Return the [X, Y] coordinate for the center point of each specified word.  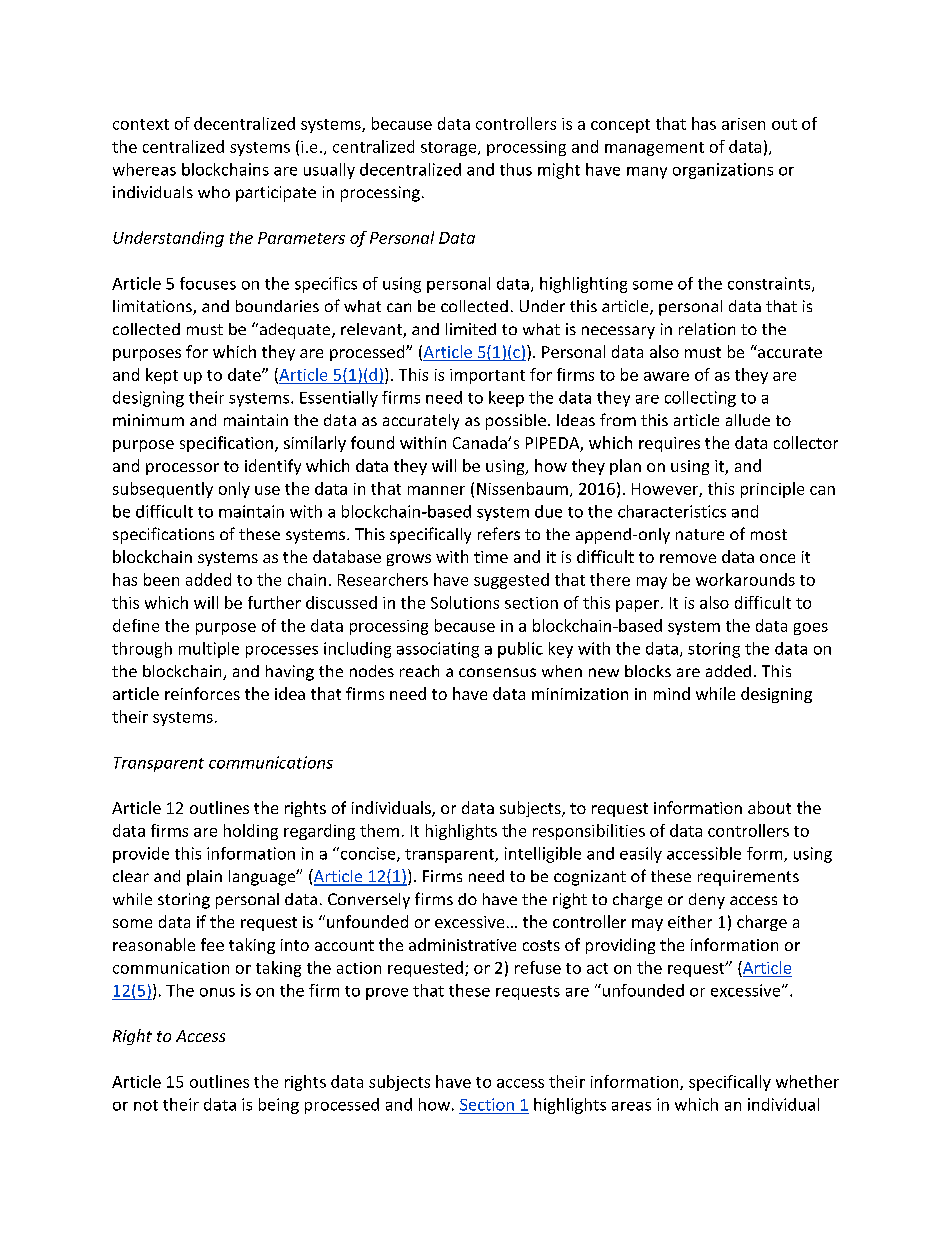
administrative [462, 944]
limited [471, 329]
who [214, 192]
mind [672, 693]
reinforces [202, 693]
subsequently [163, 490]
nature [700, 534]
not [146, 1105]
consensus [497, 672]
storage [450, 149]
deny [707, 901]
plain [204, 878]
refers [499, 533]
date [245, 374]
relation [707, 329]
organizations [723, 171]
